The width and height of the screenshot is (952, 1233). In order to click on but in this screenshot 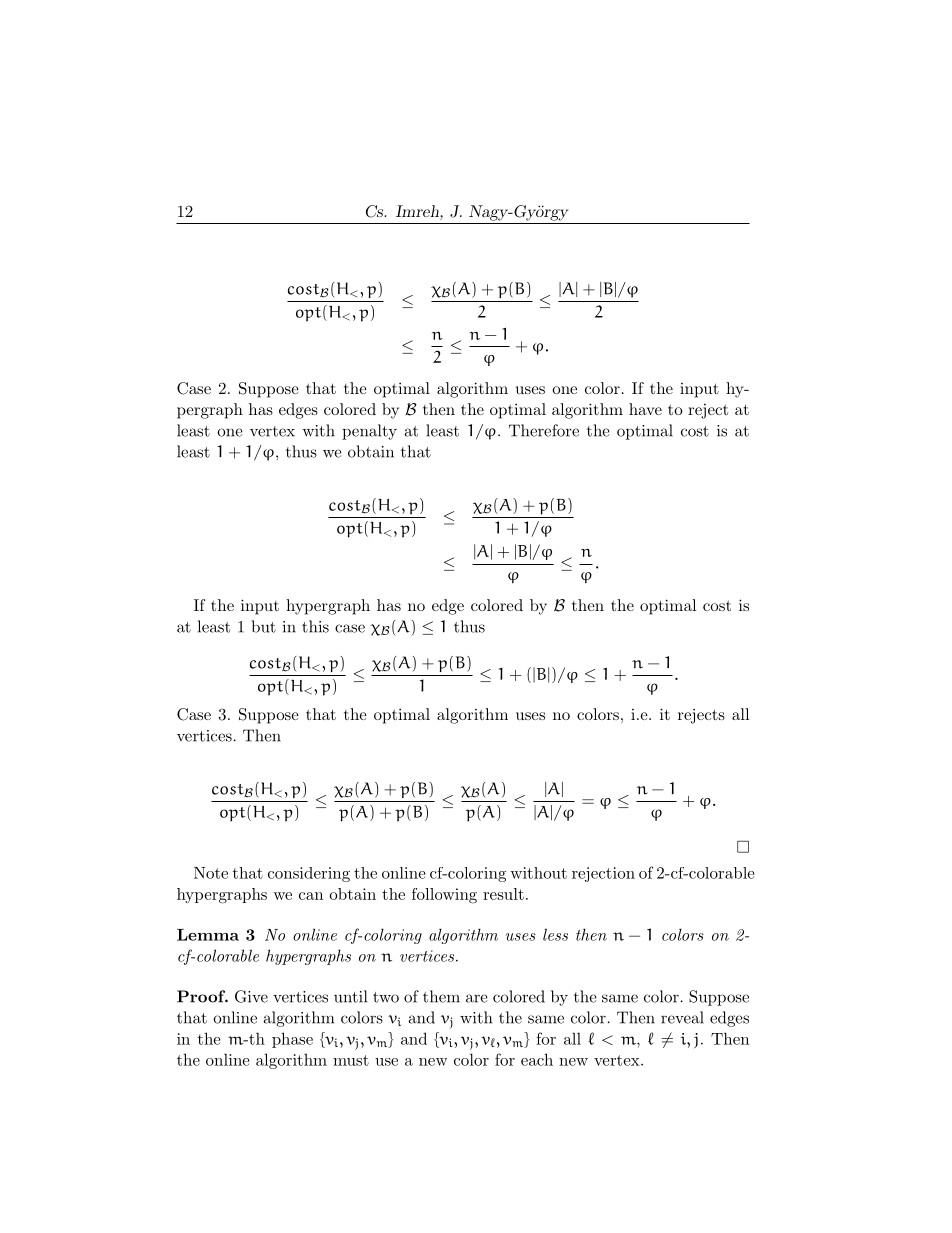, I will do `click(263, 626)`.
